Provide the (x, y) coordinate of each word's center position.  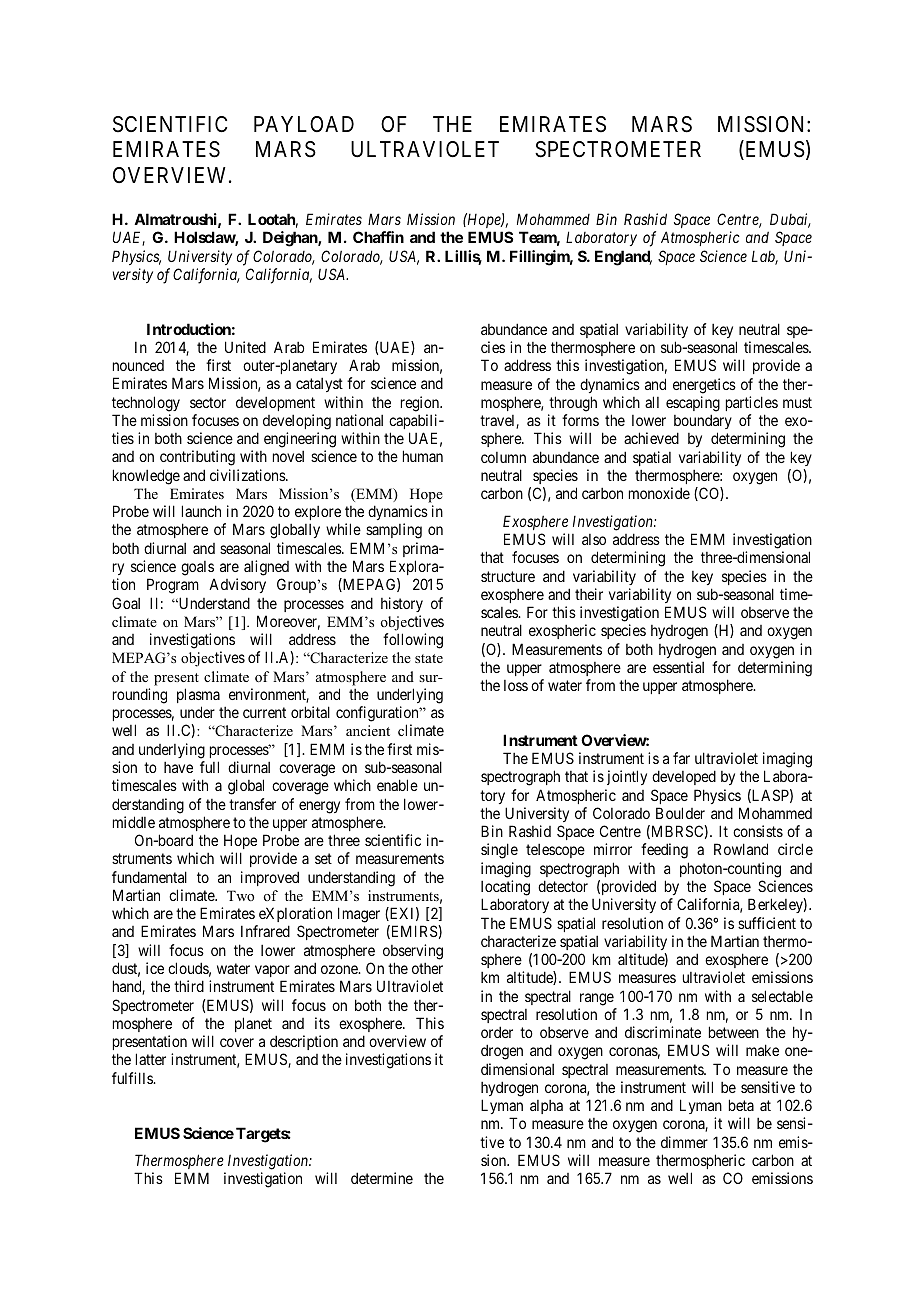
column (503, 457)
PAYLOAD (304, 124)
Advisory (237, 585)
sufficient (767, 923)
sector (208, 402)
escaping (693, 404)
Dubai (790, 220)
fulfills (133, 1078)
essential (678, 667)
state (429, 658)
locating (505, 888)
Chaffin (378, 237)
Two (240, 895)
